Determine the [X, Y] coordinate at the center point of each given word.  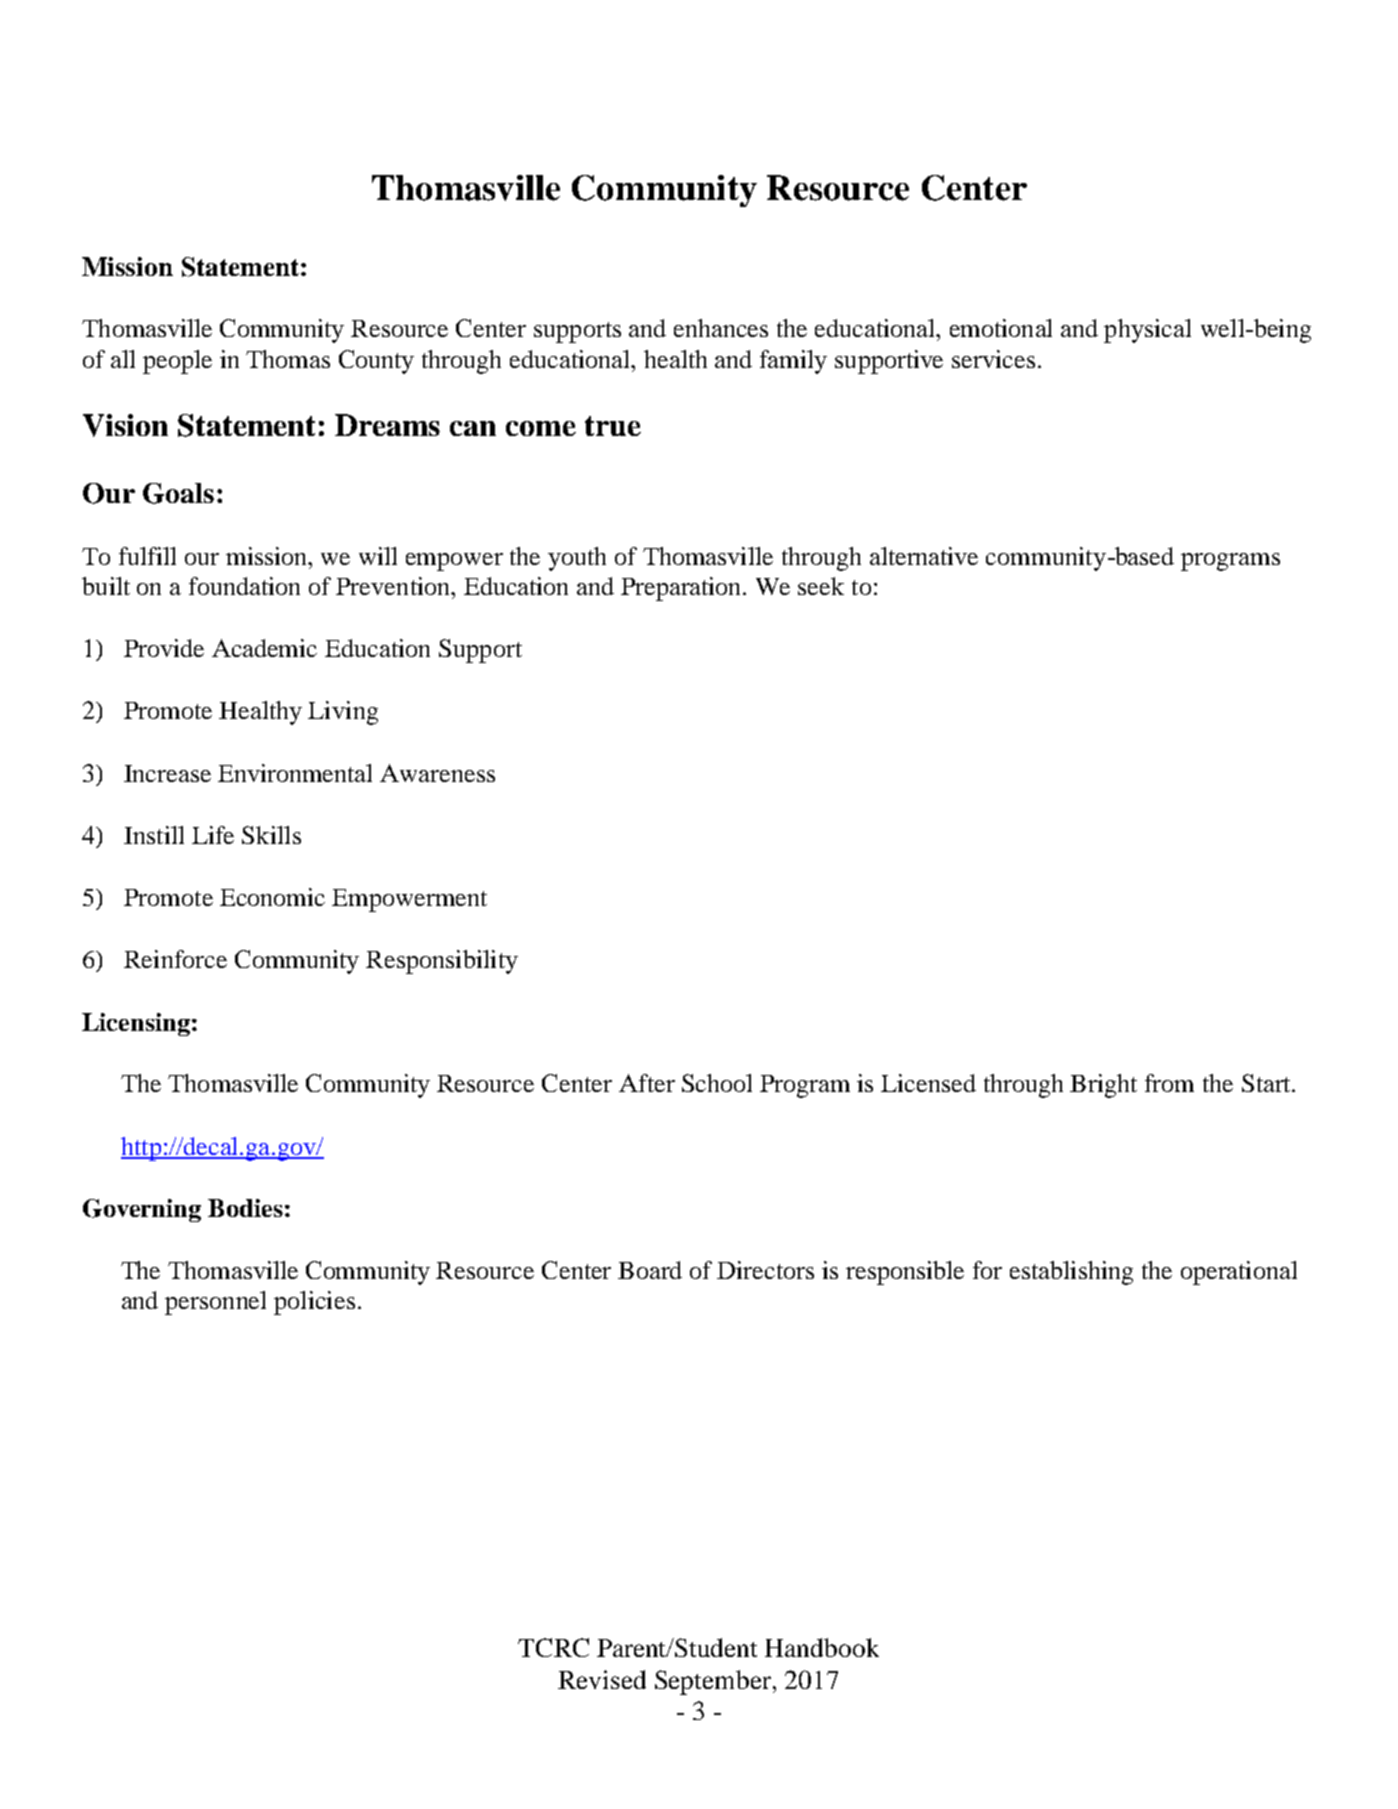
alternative [924, 556]
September [713, 1682]
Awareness [437, 773]
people [177, 362]
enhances [721, 328]
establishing [1071, 1273]
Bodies [245, 1208]
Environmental [295, 773]
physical [1147, 331]
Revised [602, 1679]
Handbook [822, 1647]
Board [650, 1270]
